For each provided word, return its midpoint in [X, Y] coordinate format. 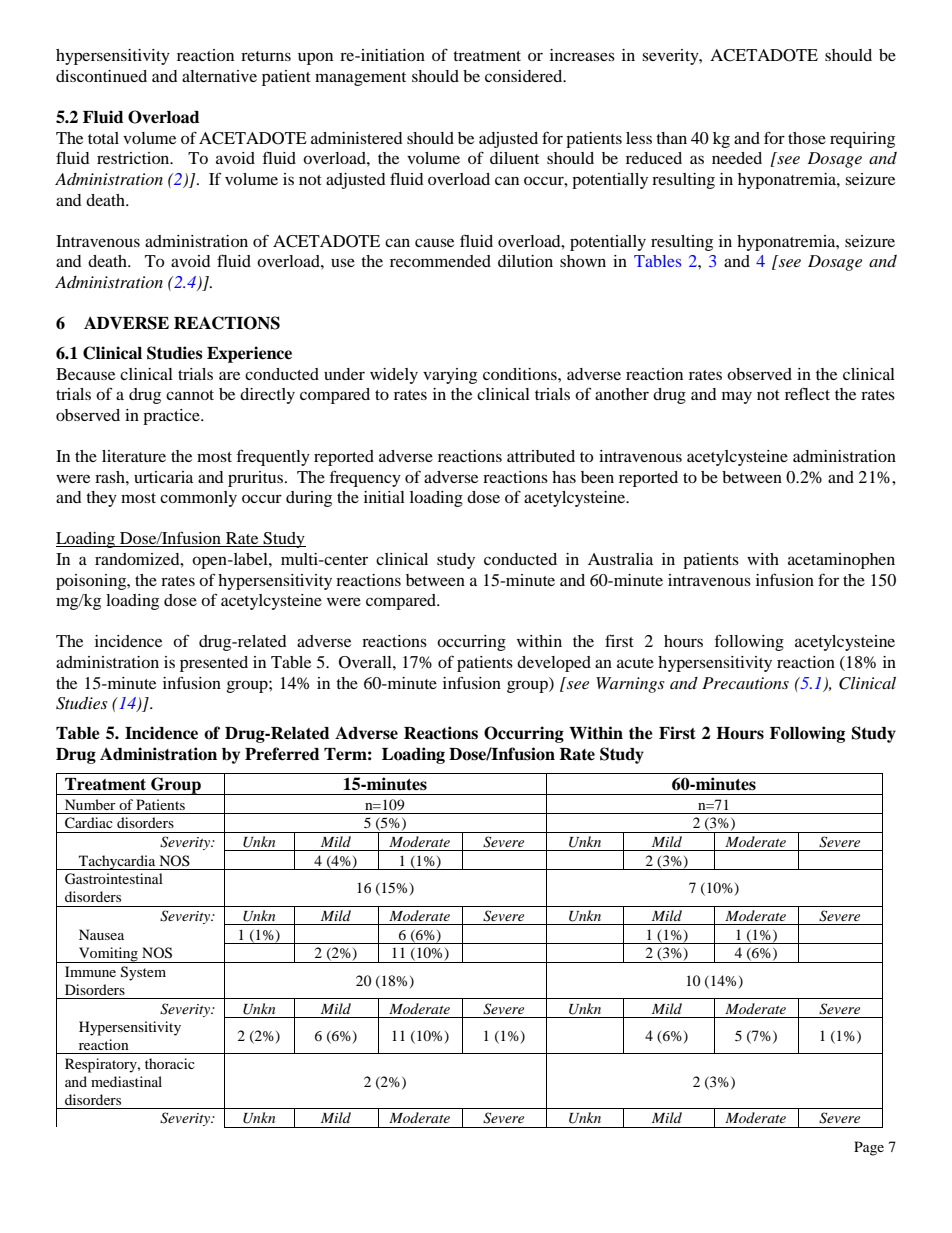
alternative [219, 76]
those [807, 138]
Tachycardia [117, 862]
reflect [807, 393]
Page [869, 1148]
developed [554, 664]
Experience [249, 354]
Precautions [745, 683]
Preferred [282, 754]
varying [450, 376]
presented [214, 664]
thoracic [170, 1063]
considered [525, 76]
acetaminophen [841, 561]
